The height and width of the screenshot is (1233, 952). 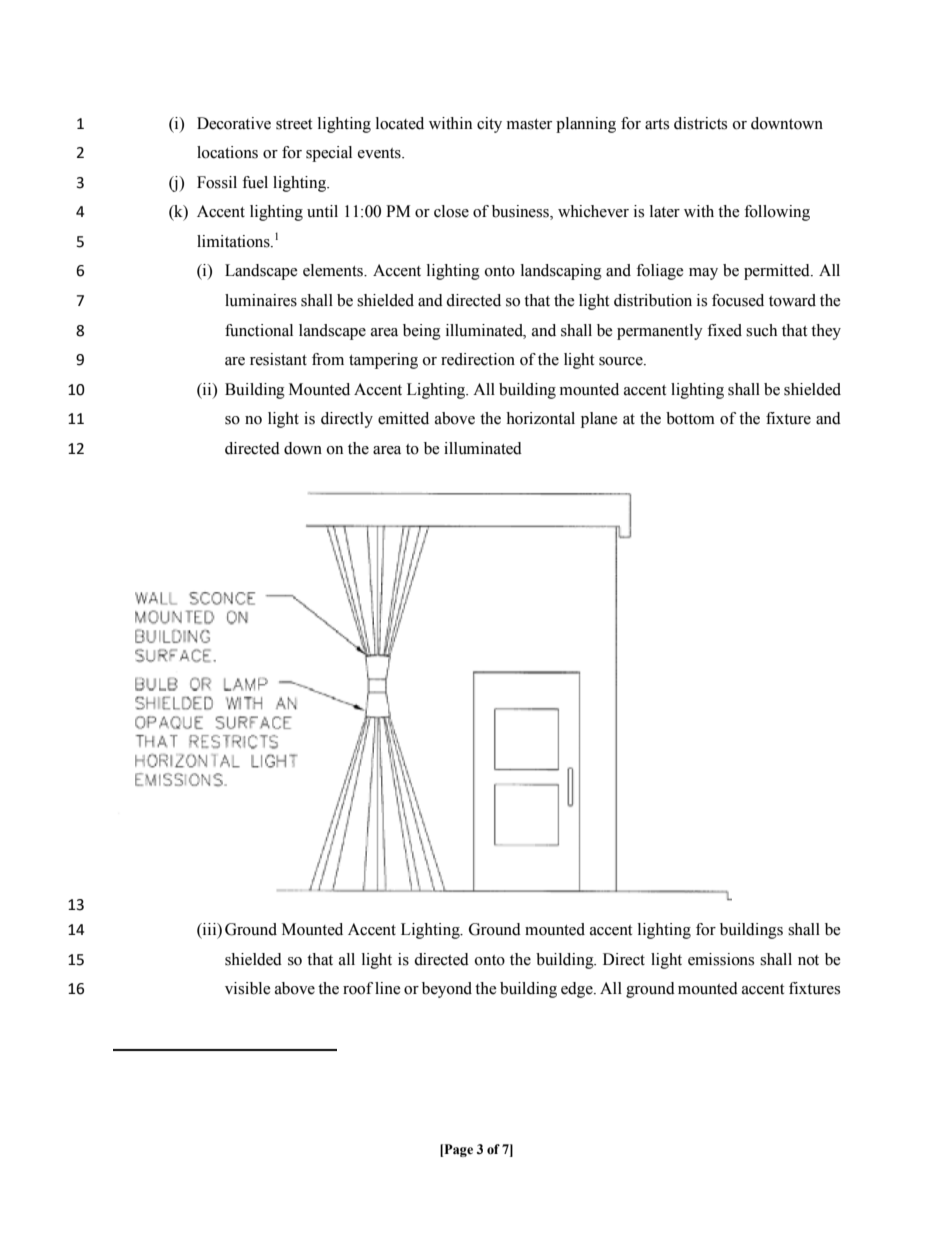 What do you see at coordinates (403, 418) in the screenshot?
I see `emitted` at bounding box center [403, 418].
